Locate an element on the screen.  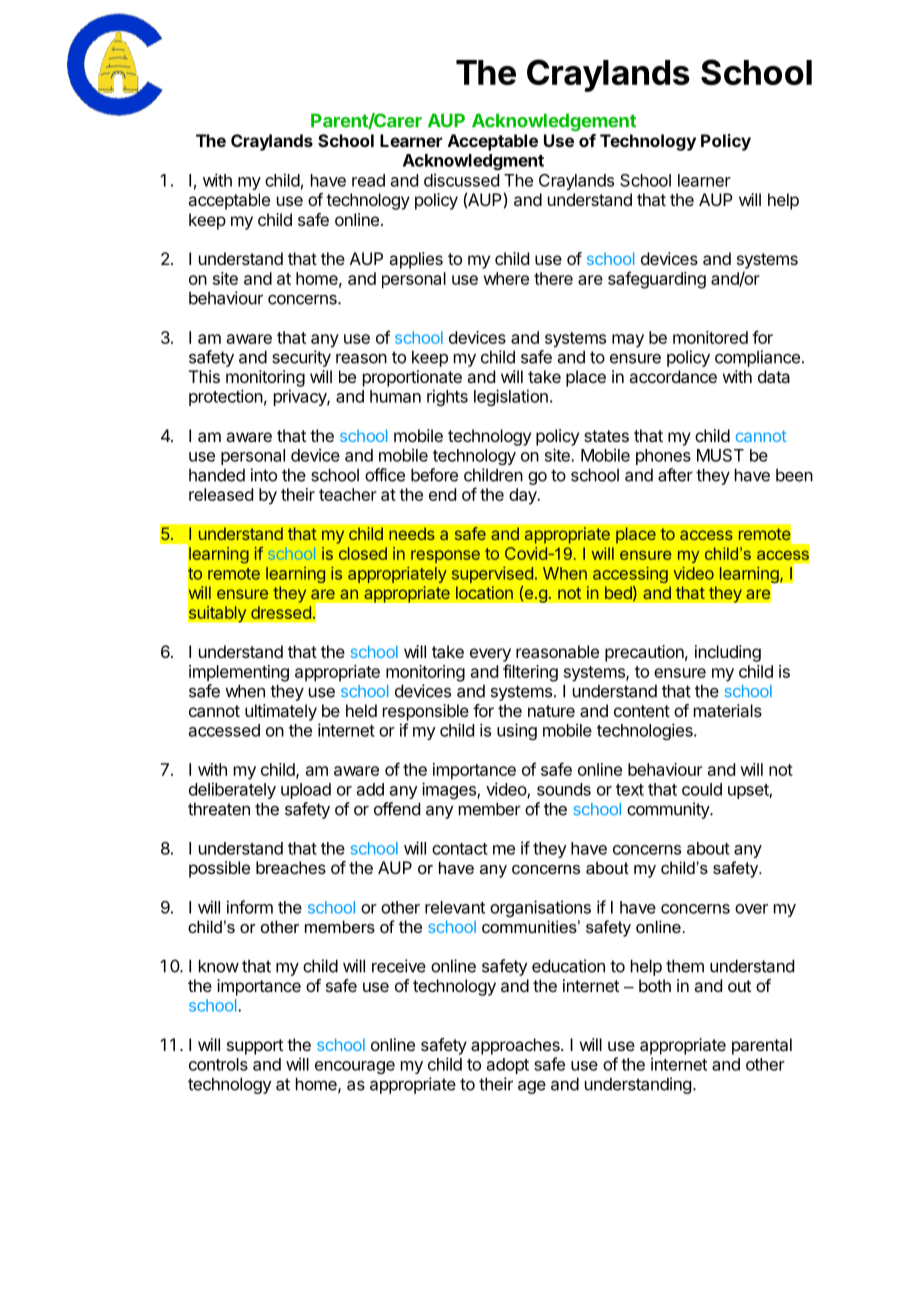
monitored is located at coordinates (710, 337).
